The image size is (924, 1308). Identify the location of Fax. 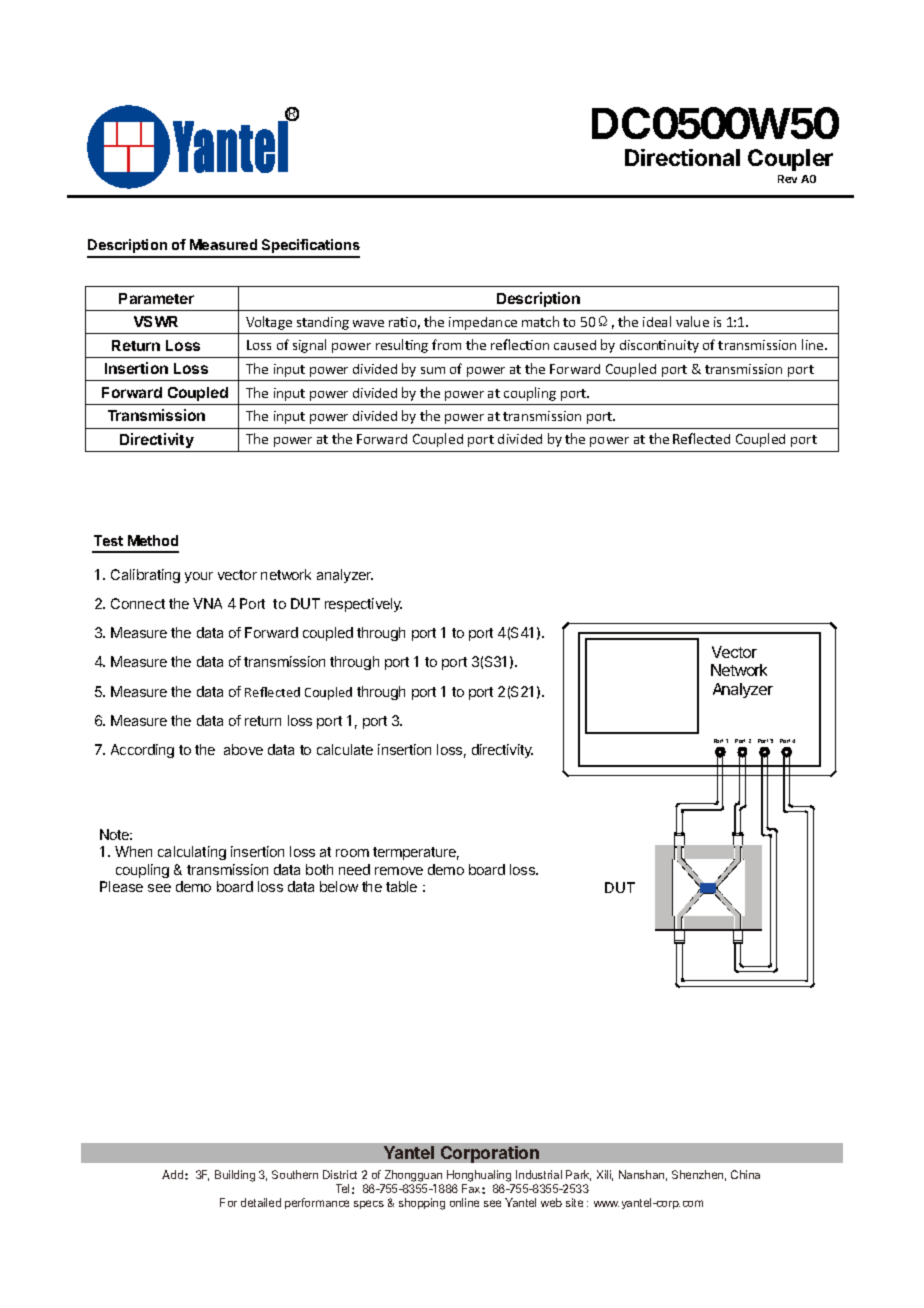
(472, 1188).
